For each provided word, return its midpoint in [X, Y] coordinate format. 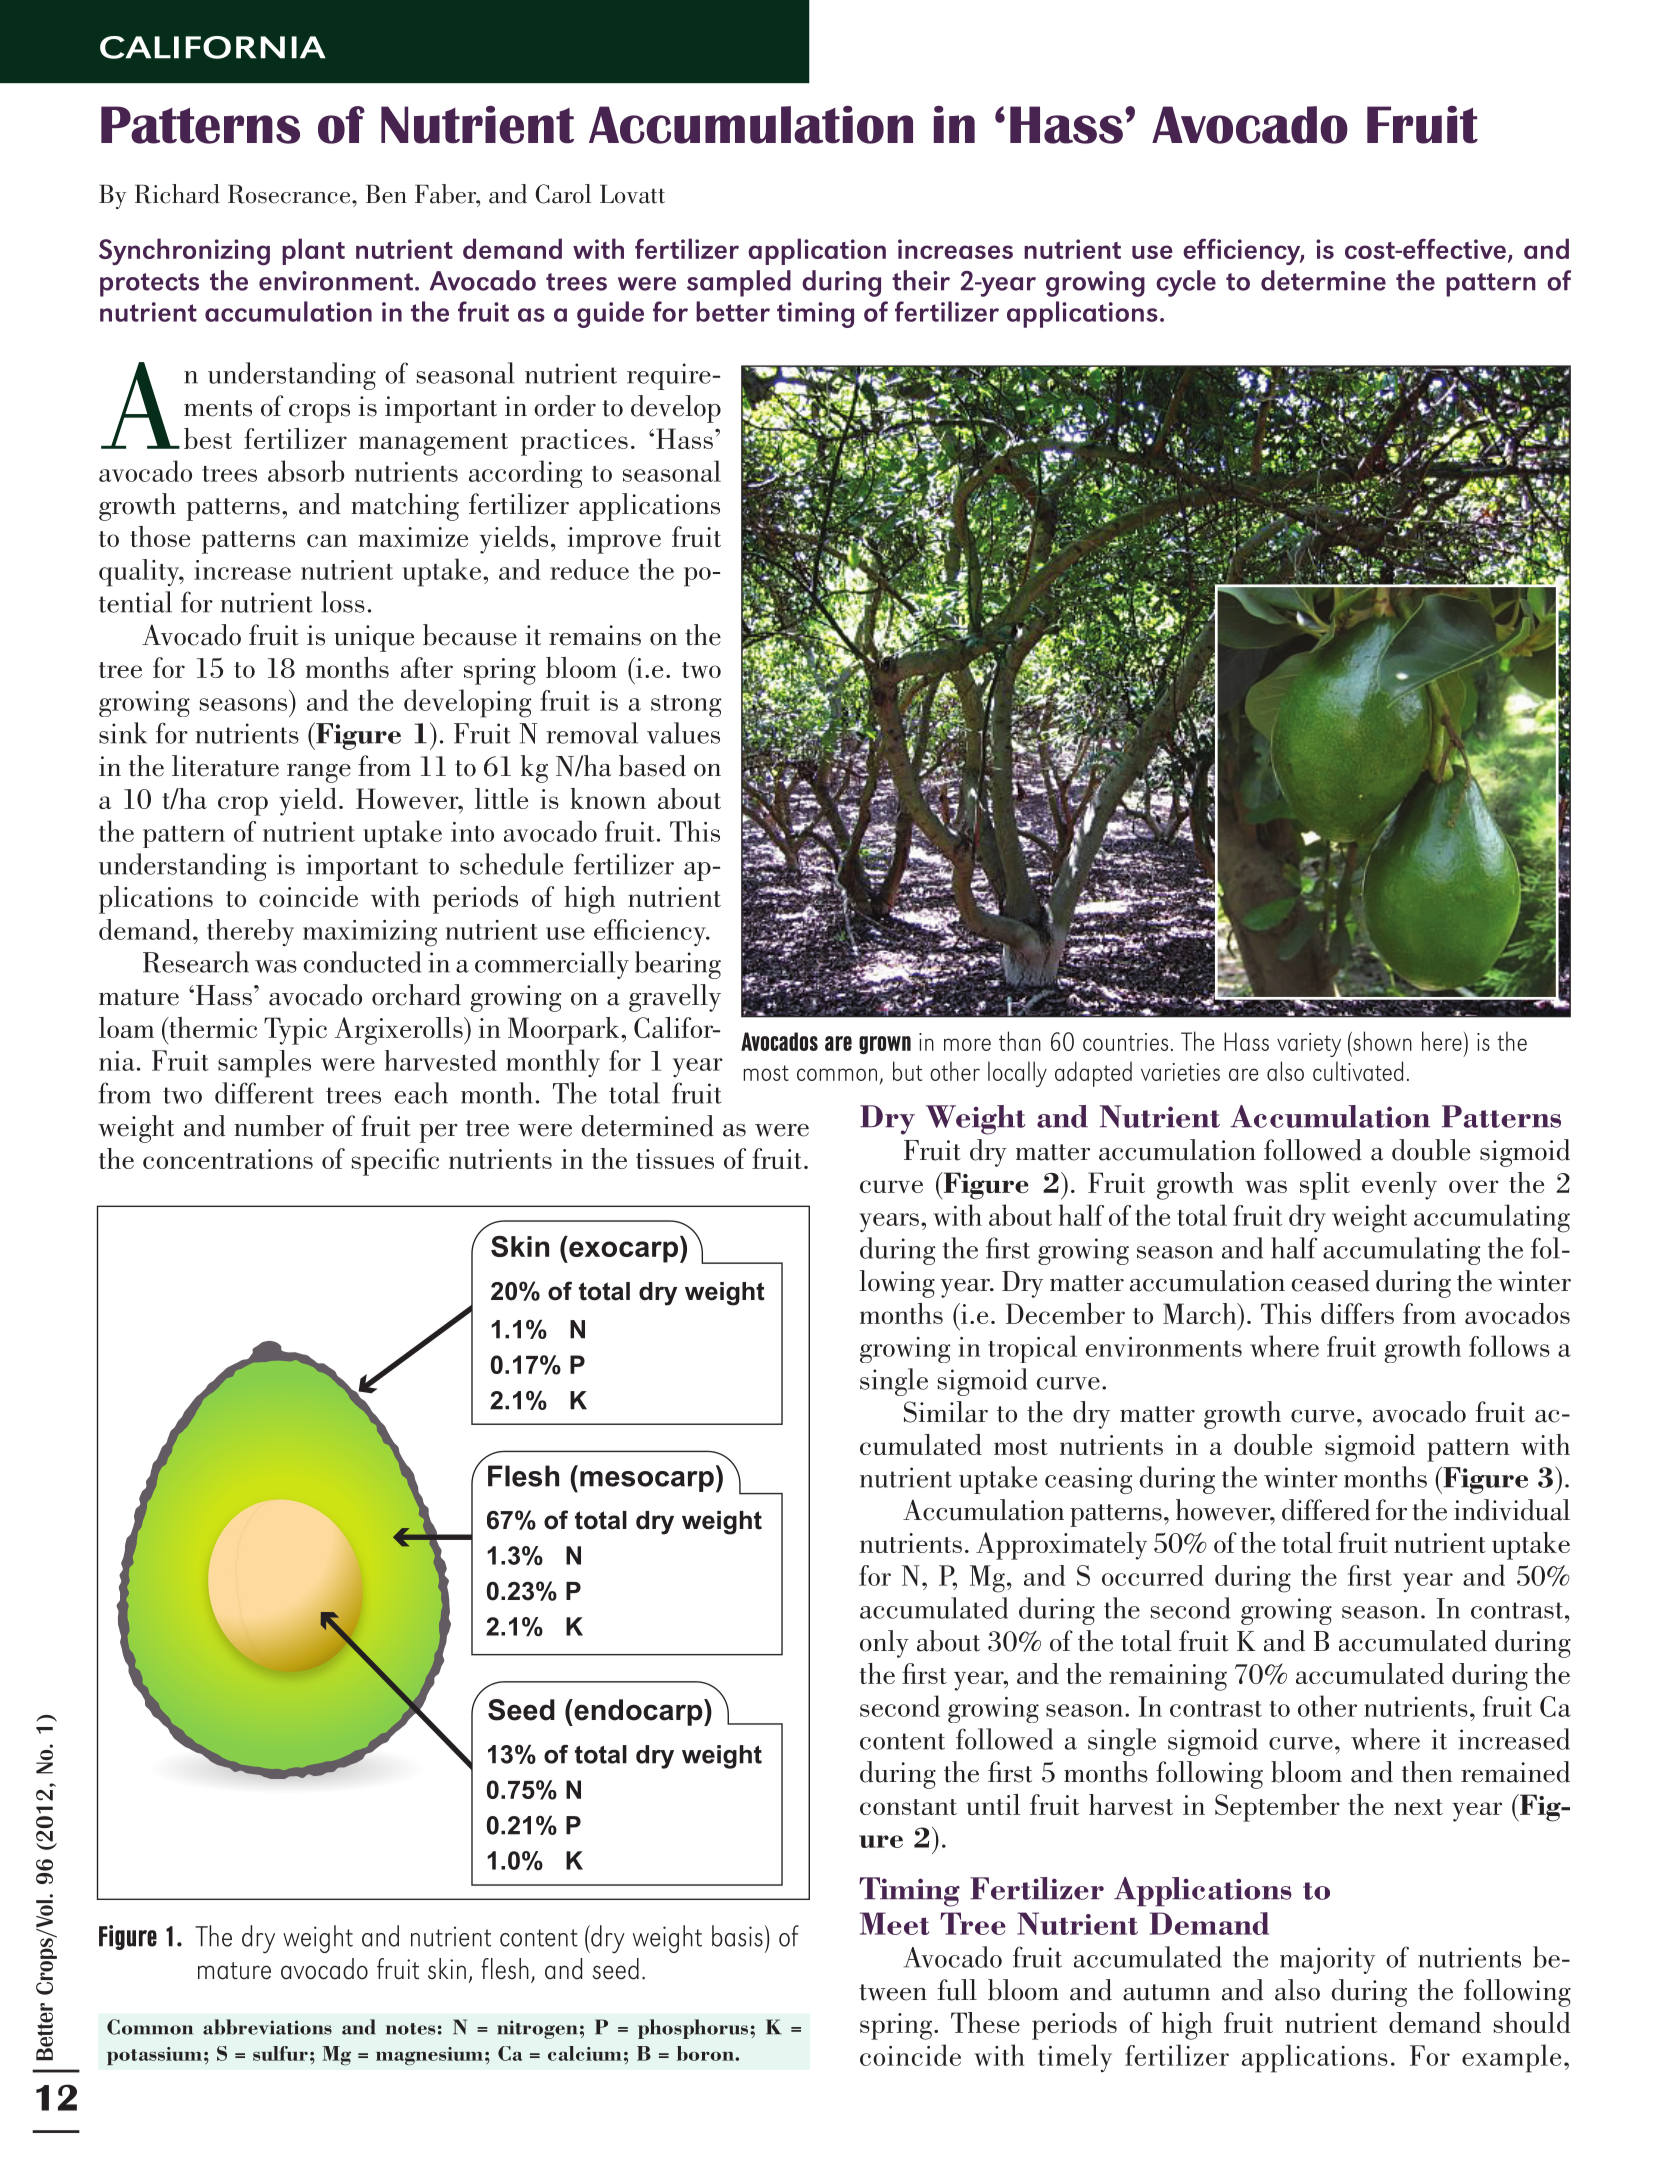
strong [686, 706]
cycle [1186, 283]
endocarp [638, 1712]
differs [1357, 1313]
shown [1381, 1041]
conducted [362, 962]
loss [343, 602]
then [1427, 1772]
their [921, 280]
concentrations [228, 1159]
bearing [678, 965]
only [884, 1644]
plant [313, 251]
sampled [739, 283]
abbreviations [267, 2027]
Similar [946, 1412]
